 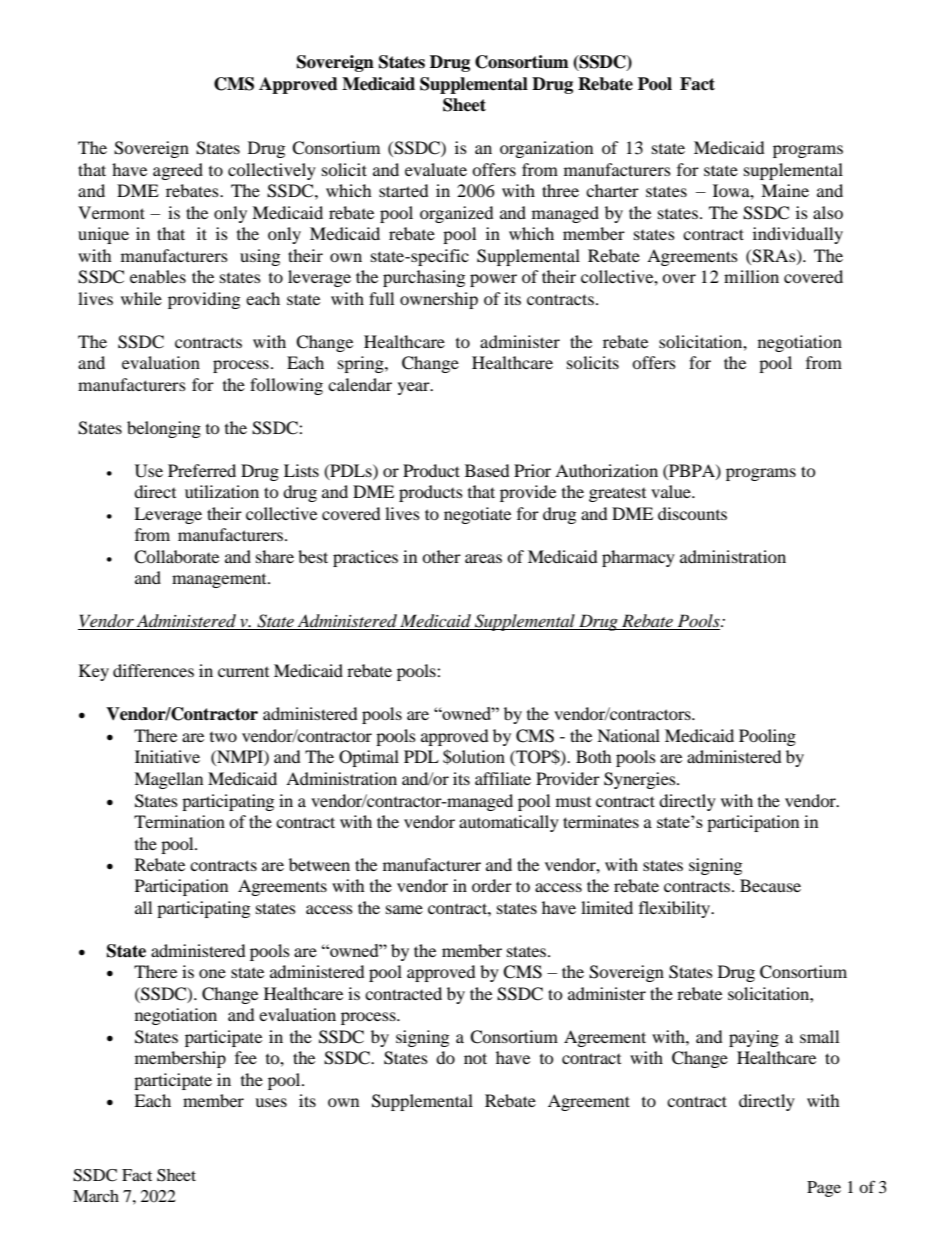 I want to click on evaluate, so click(x=436, y=169).
